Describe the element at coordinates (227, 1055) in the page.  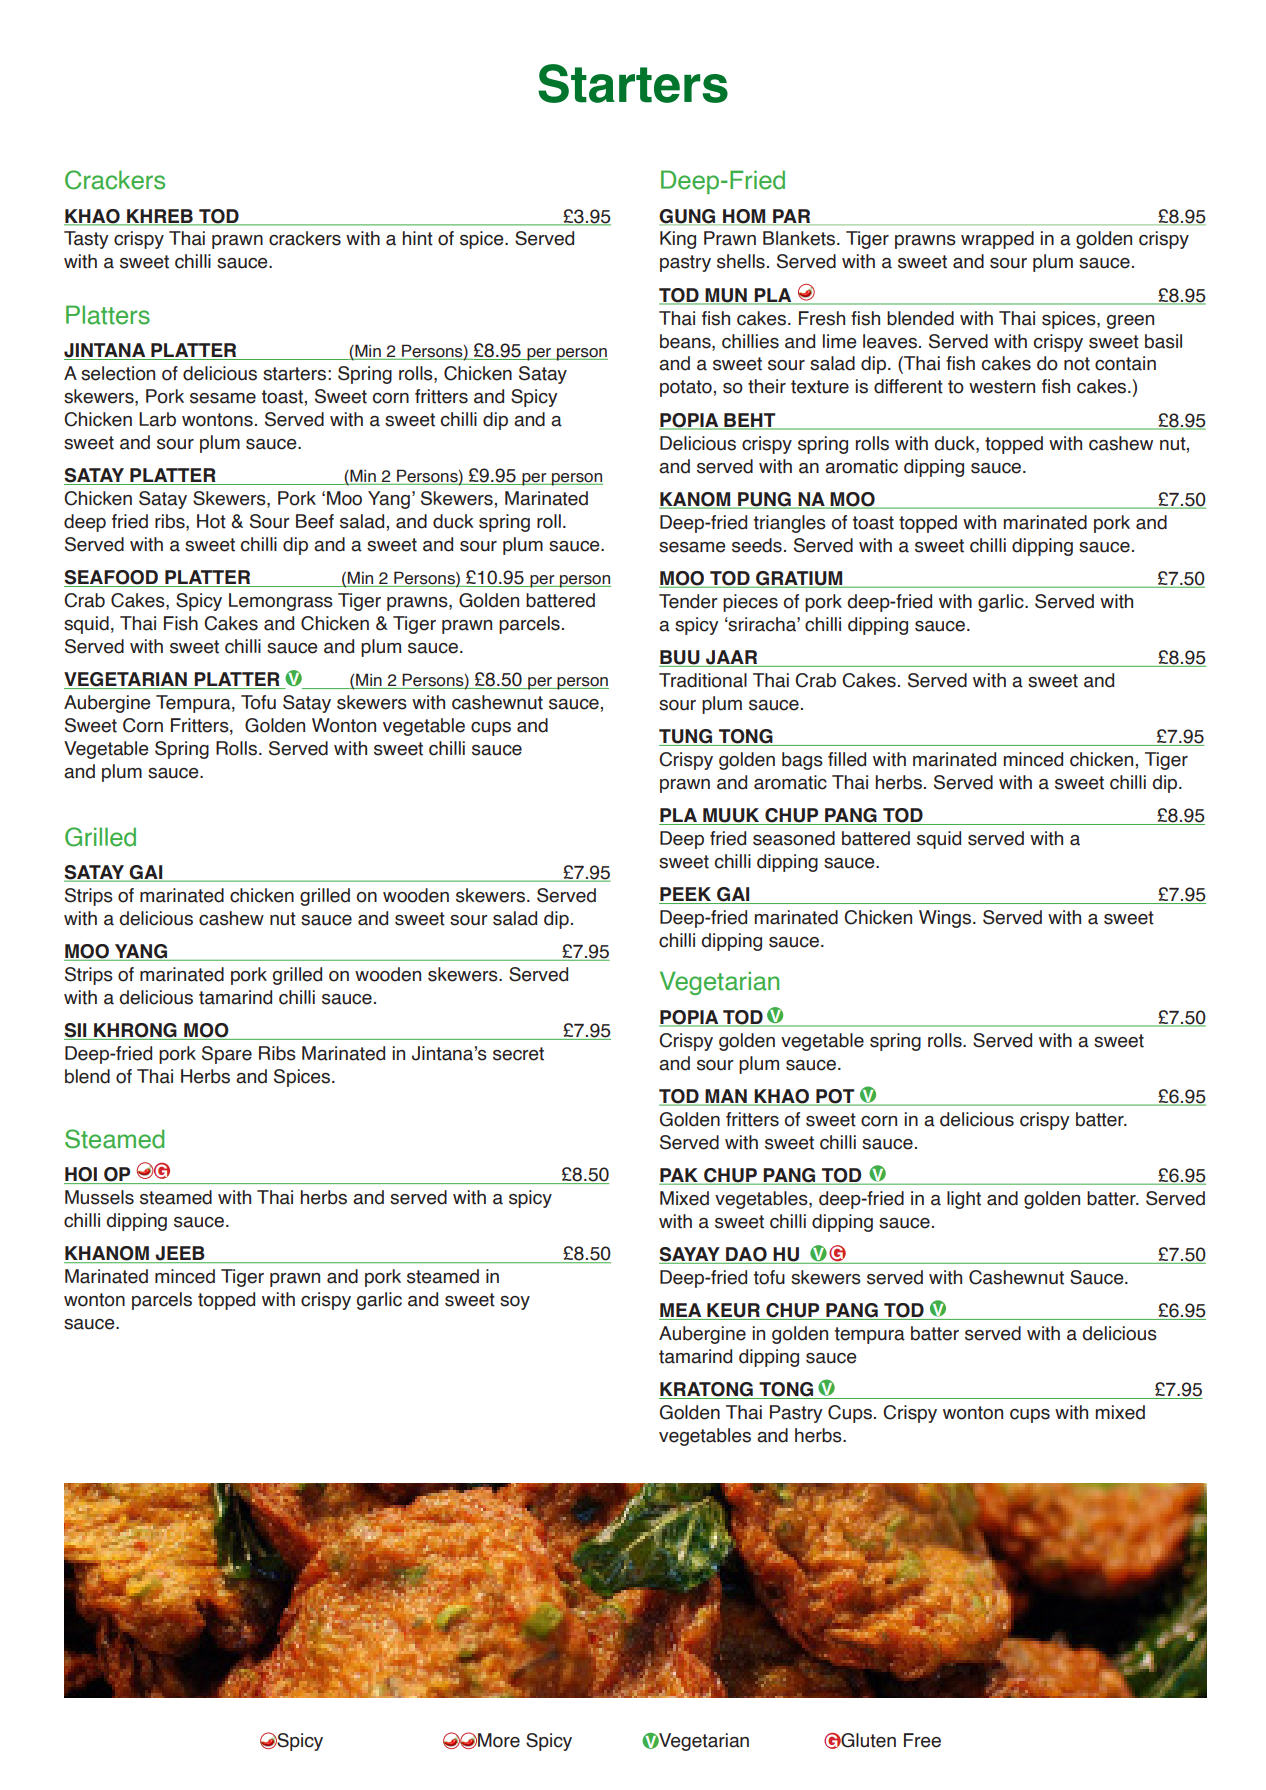
I see `Spare` at that location.
